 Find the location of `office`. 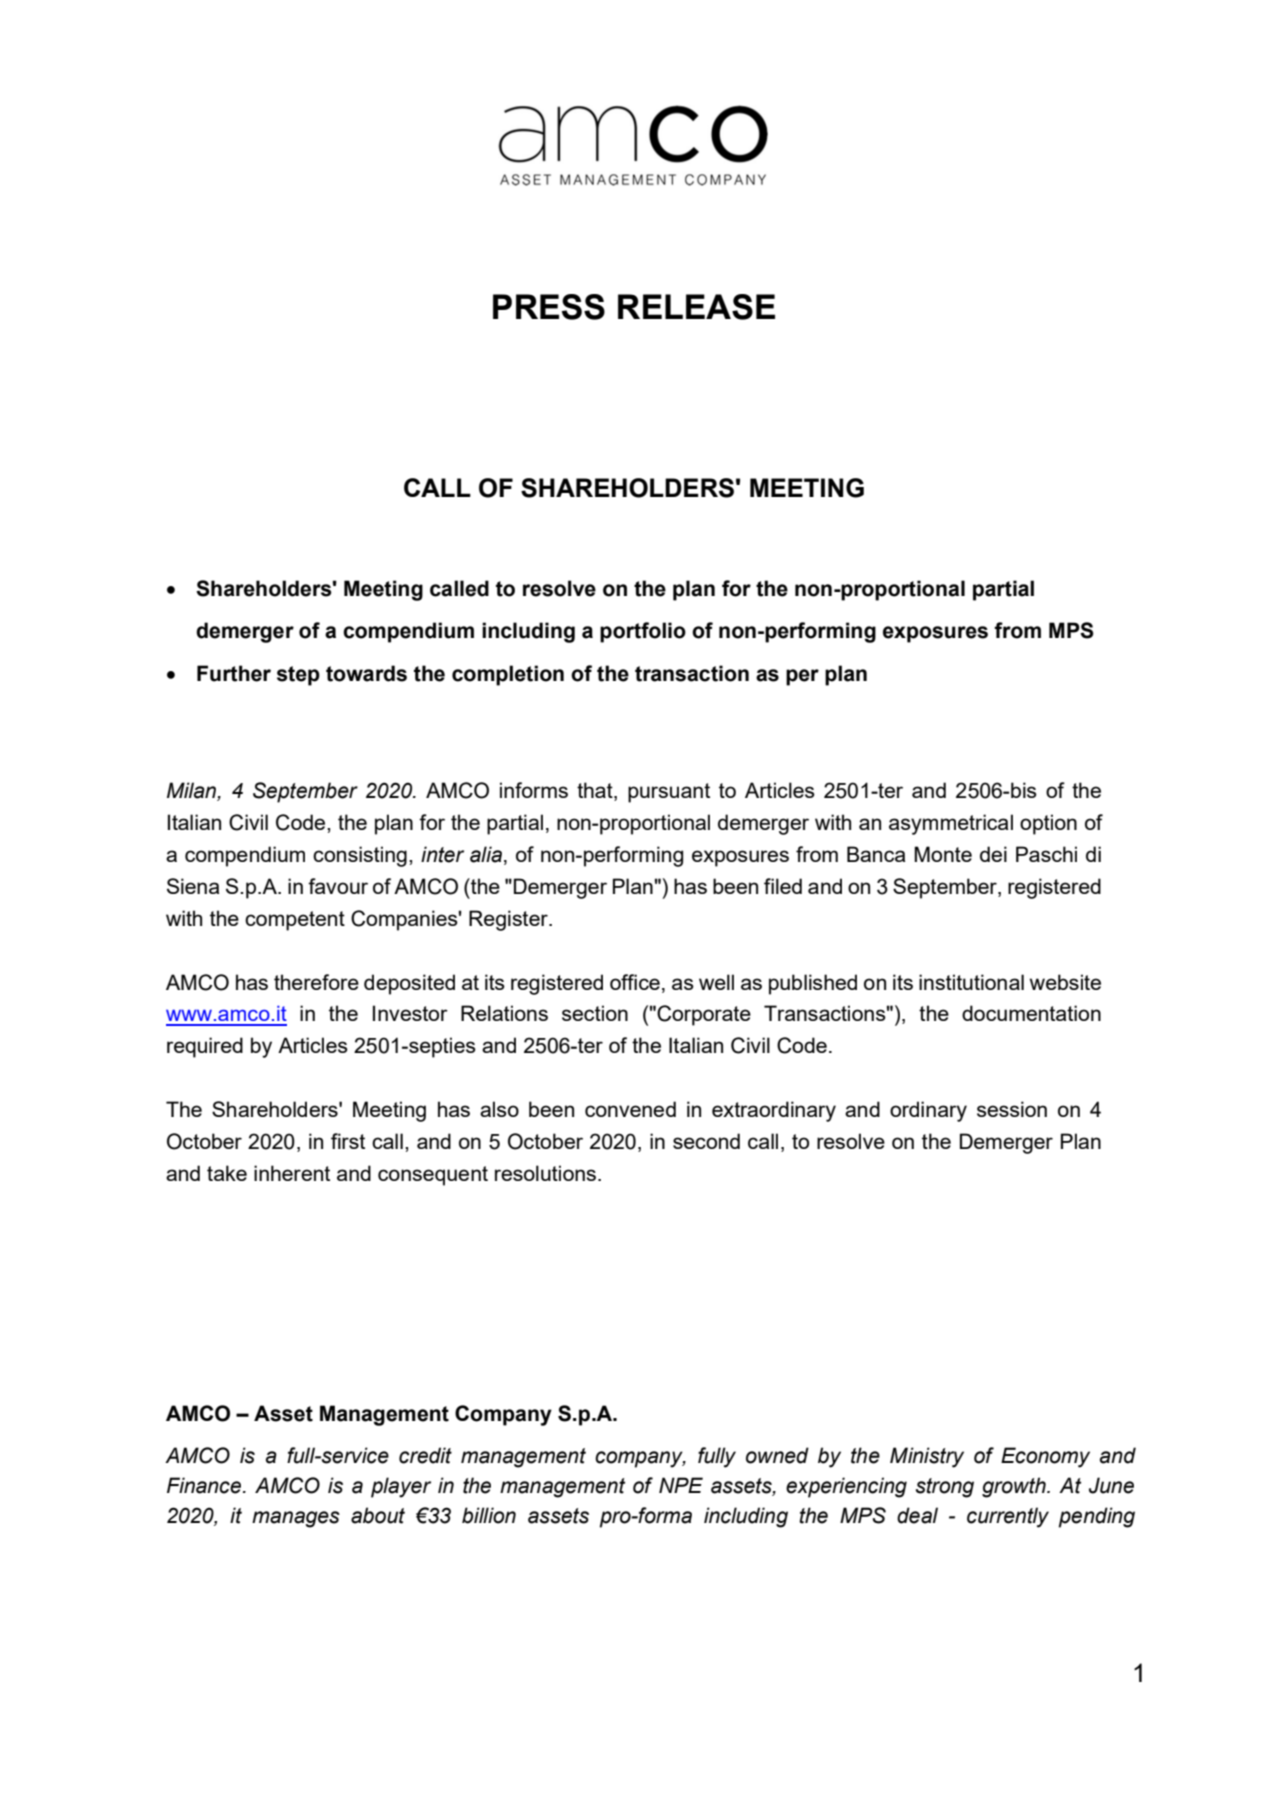

office is located at coordinates (635, 982).
